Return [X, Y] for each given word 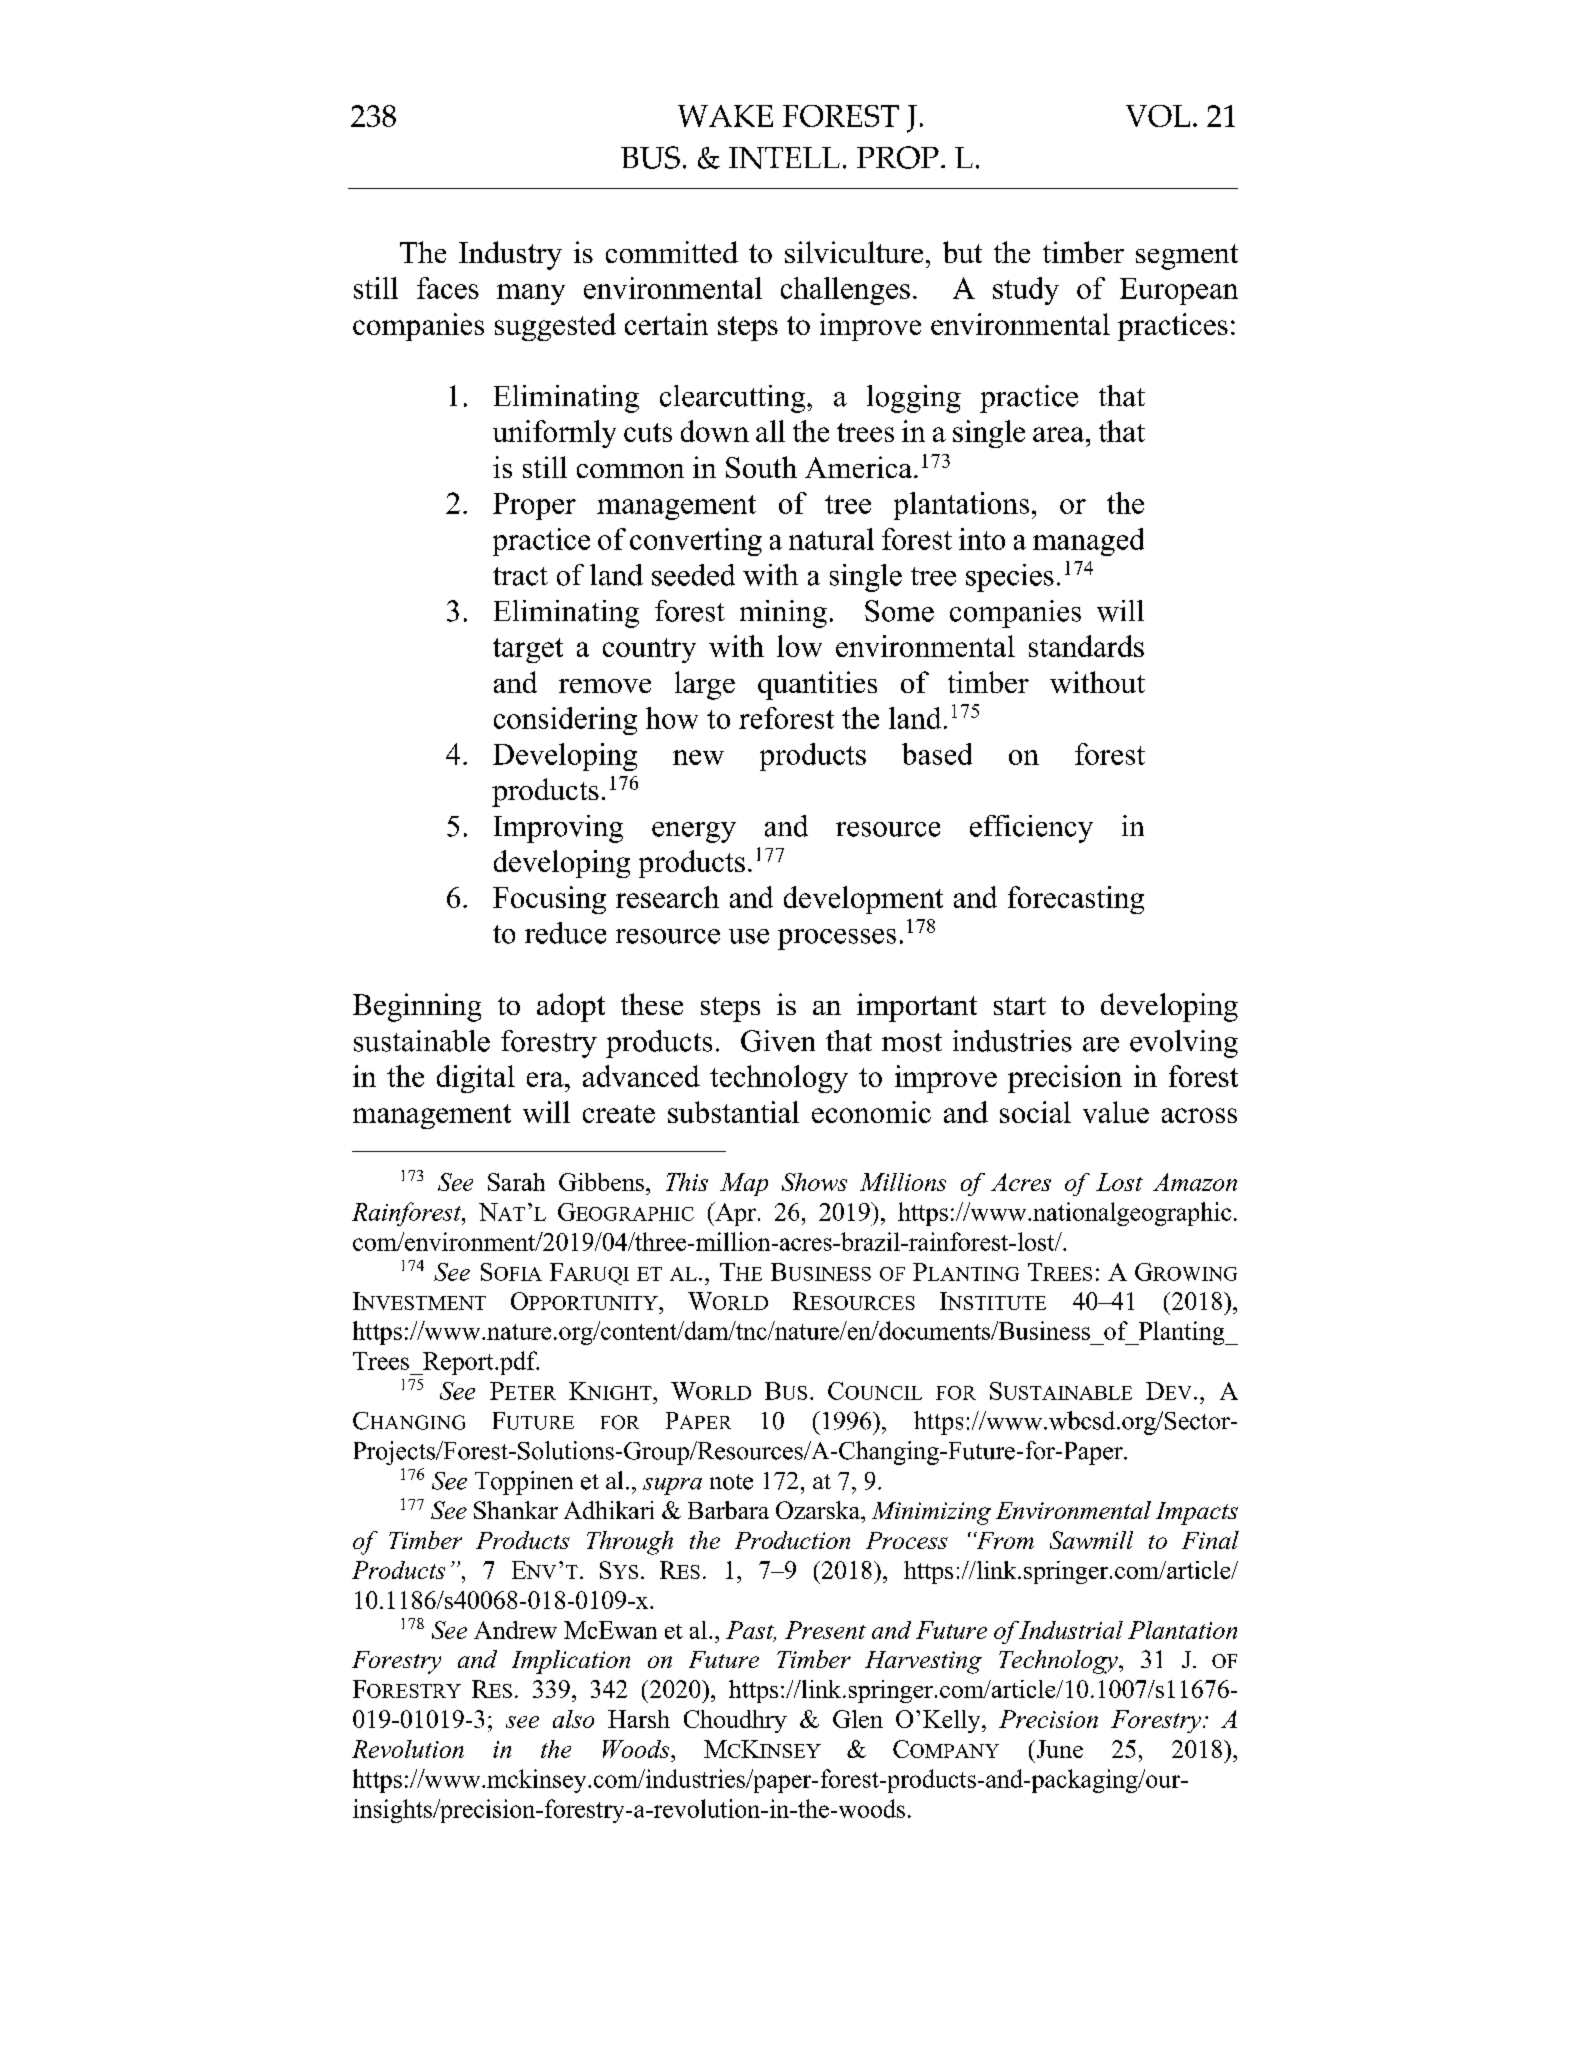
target [528, 650]
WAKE [725, 116]
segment [1187, 257]
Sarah [516, 1182]
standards [1086, 646]
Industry [510, 255]
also [573, 1719]
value [1116, 1112]
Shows [814, 1182]
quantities [817, 685]
